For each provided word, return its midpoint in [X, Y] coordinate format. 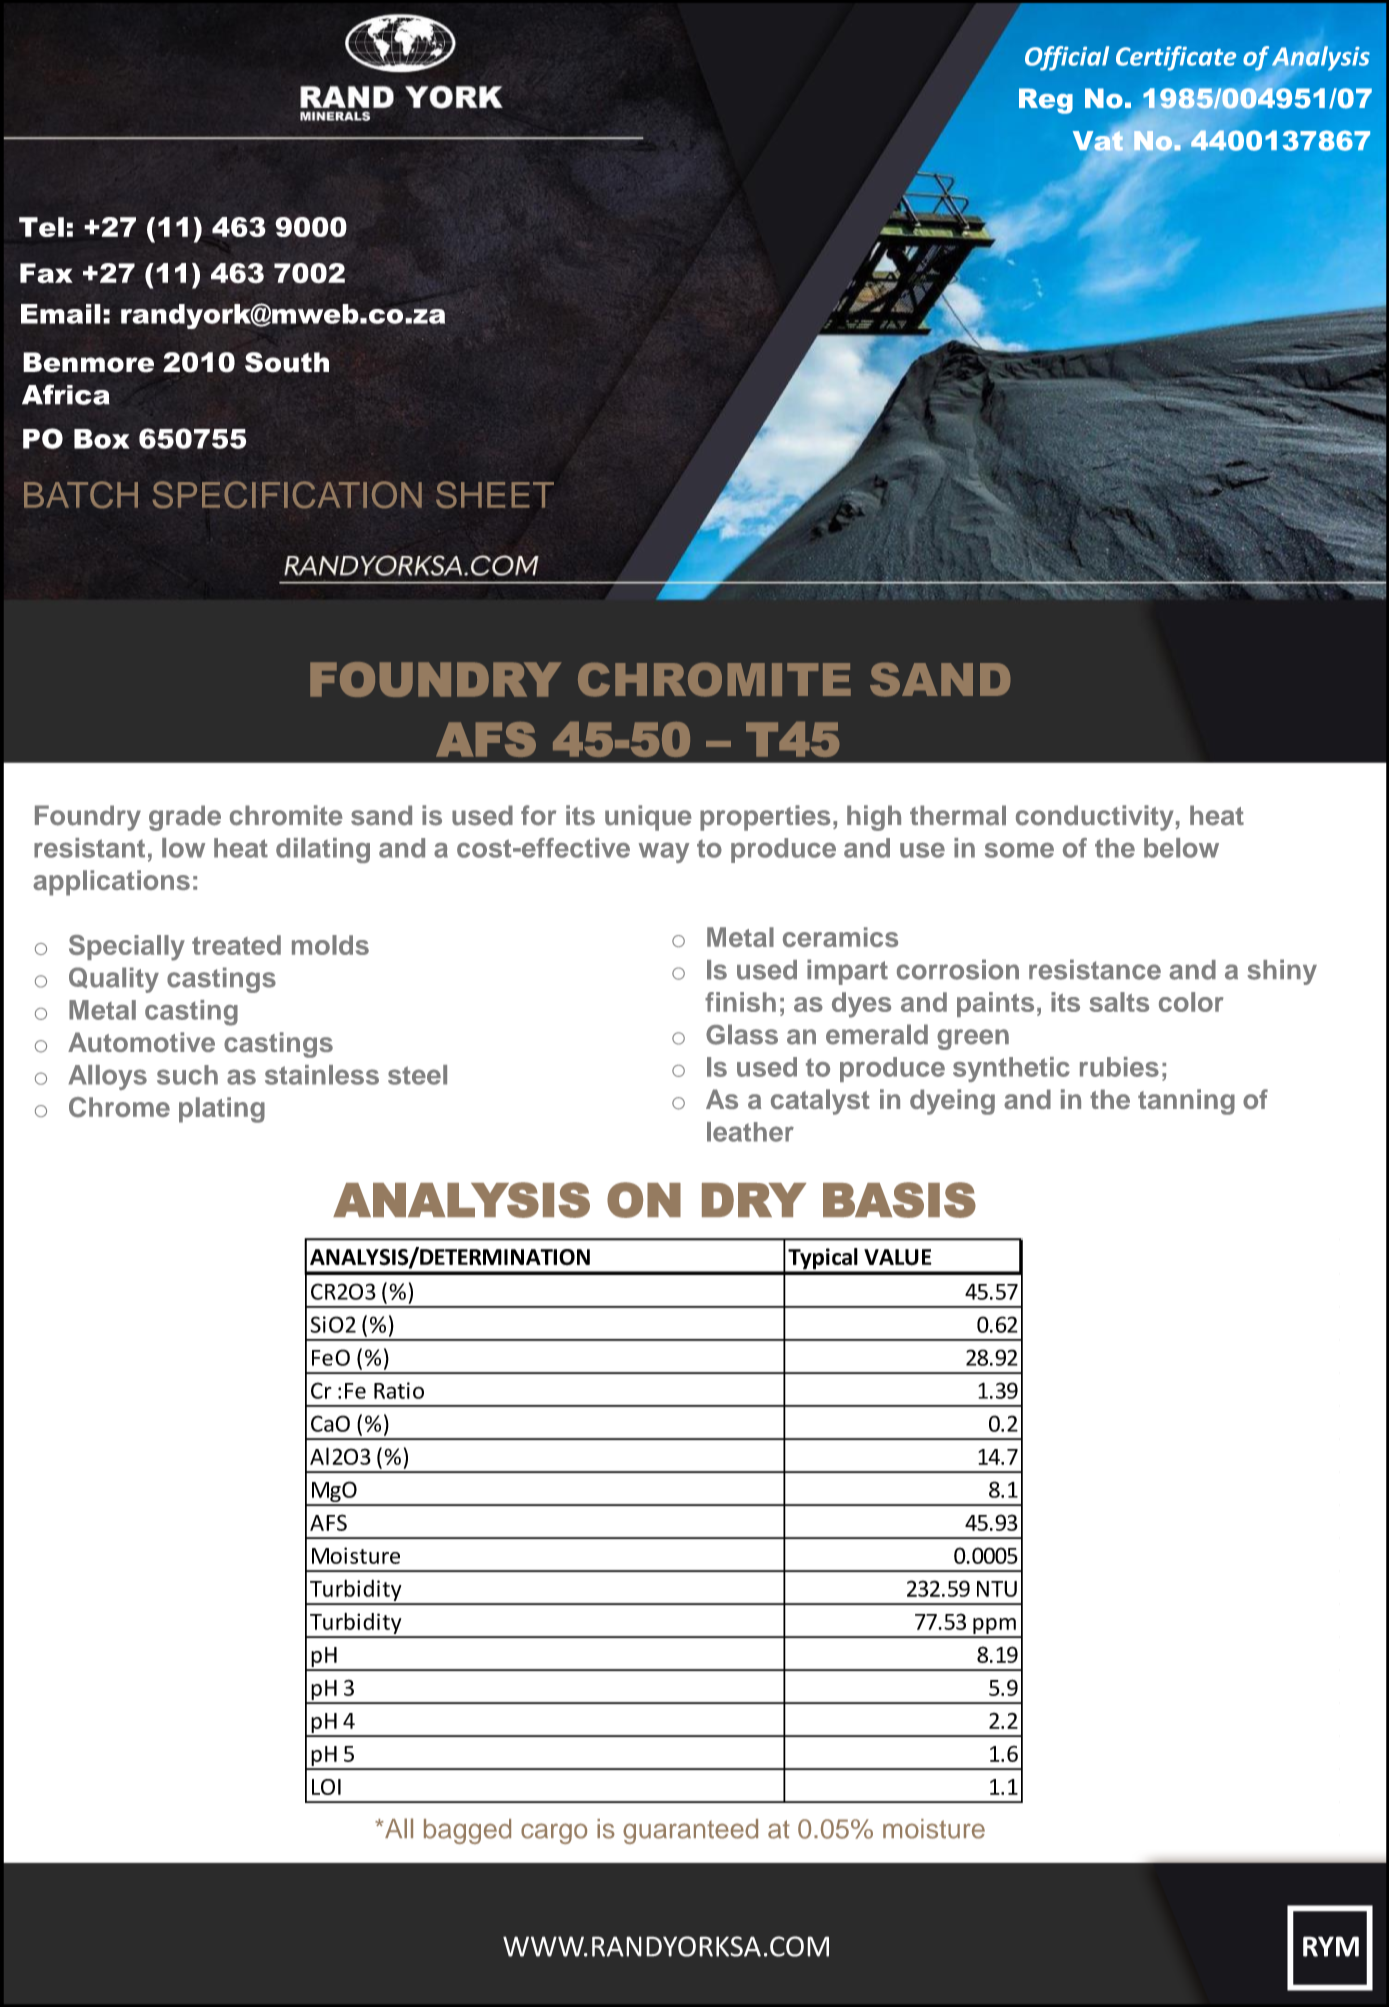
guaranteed [690, 1831]
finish [740, 1002]
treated [236, 945]
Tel [41, 227]
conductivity [1094, 818]
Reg [1046, 101]
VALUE [898, 1257]
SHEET [495, 495]
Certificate [1176, 58]
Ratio [399, 1390]
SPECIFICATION [287, 494]
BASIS [899, 1200]
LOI [326, 1787]
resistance [1095, 969]
